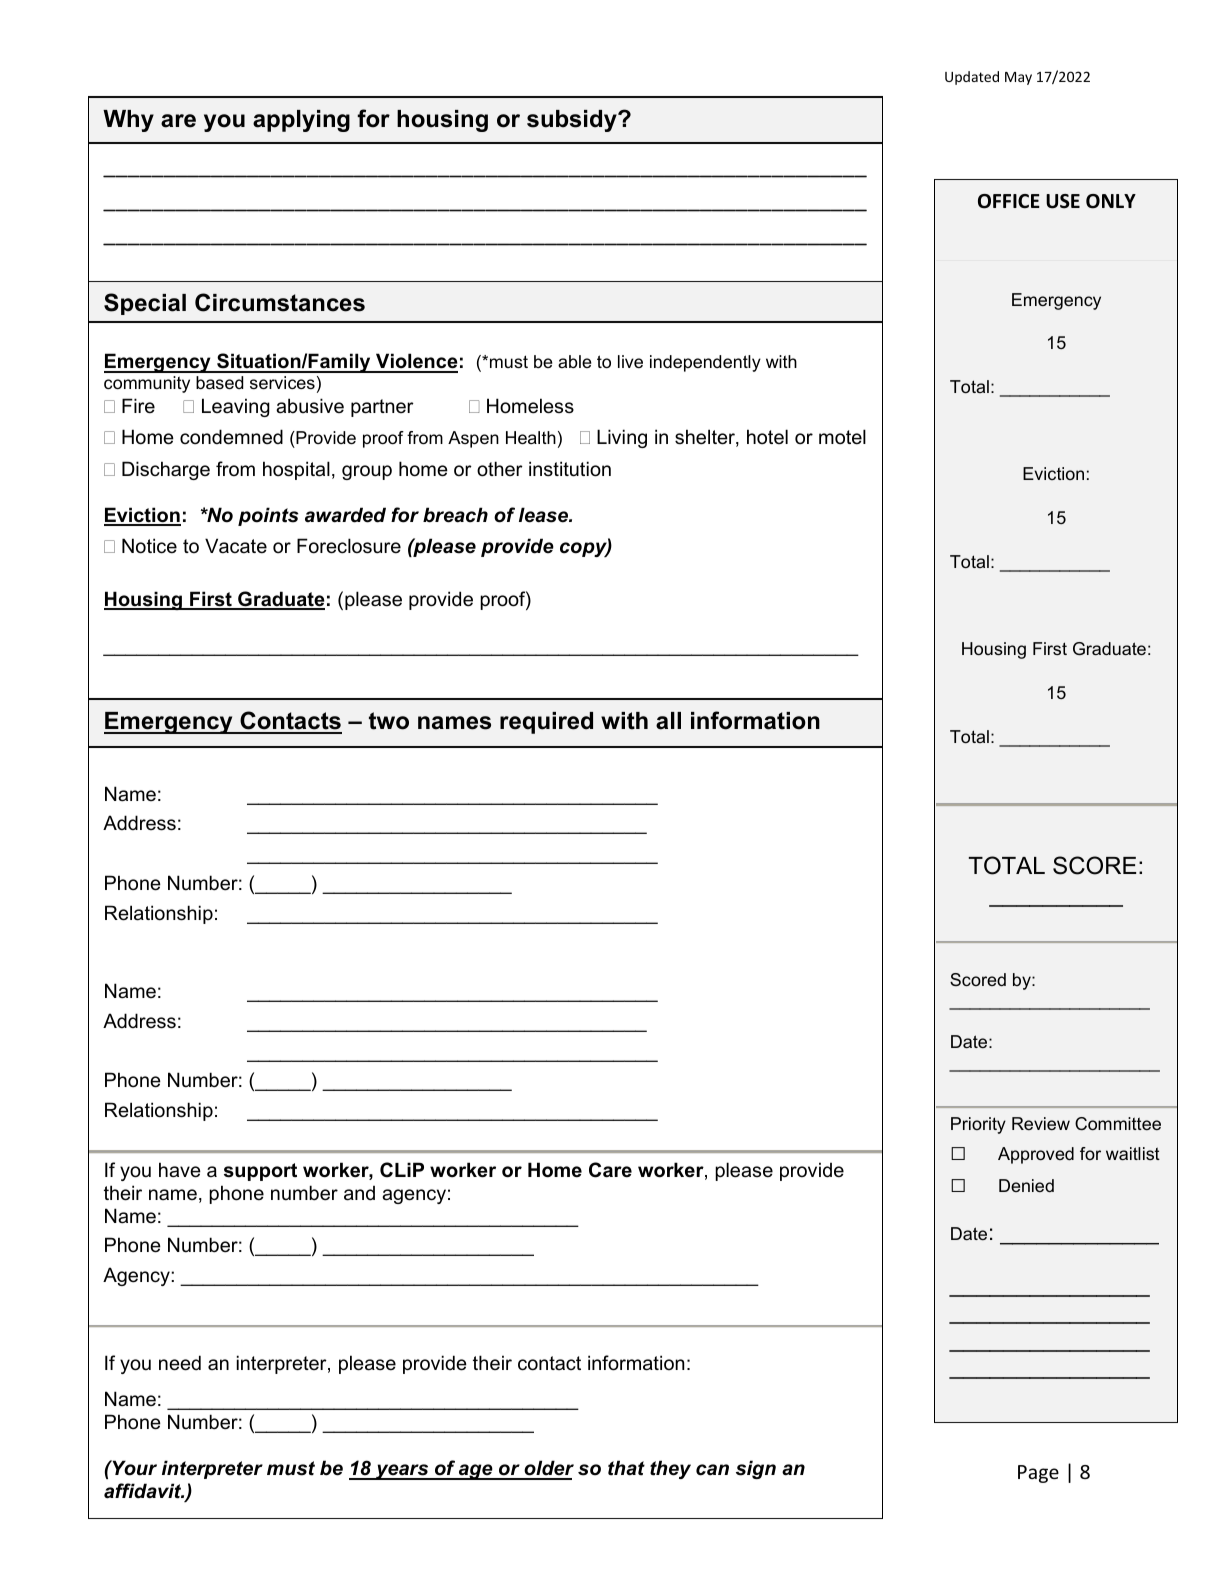 Image resolution: width=1221 pixels, height=1580 pixels. Describe the element at coordinates (573, 121) in the screenshot. I see `subsidy` at that location.
